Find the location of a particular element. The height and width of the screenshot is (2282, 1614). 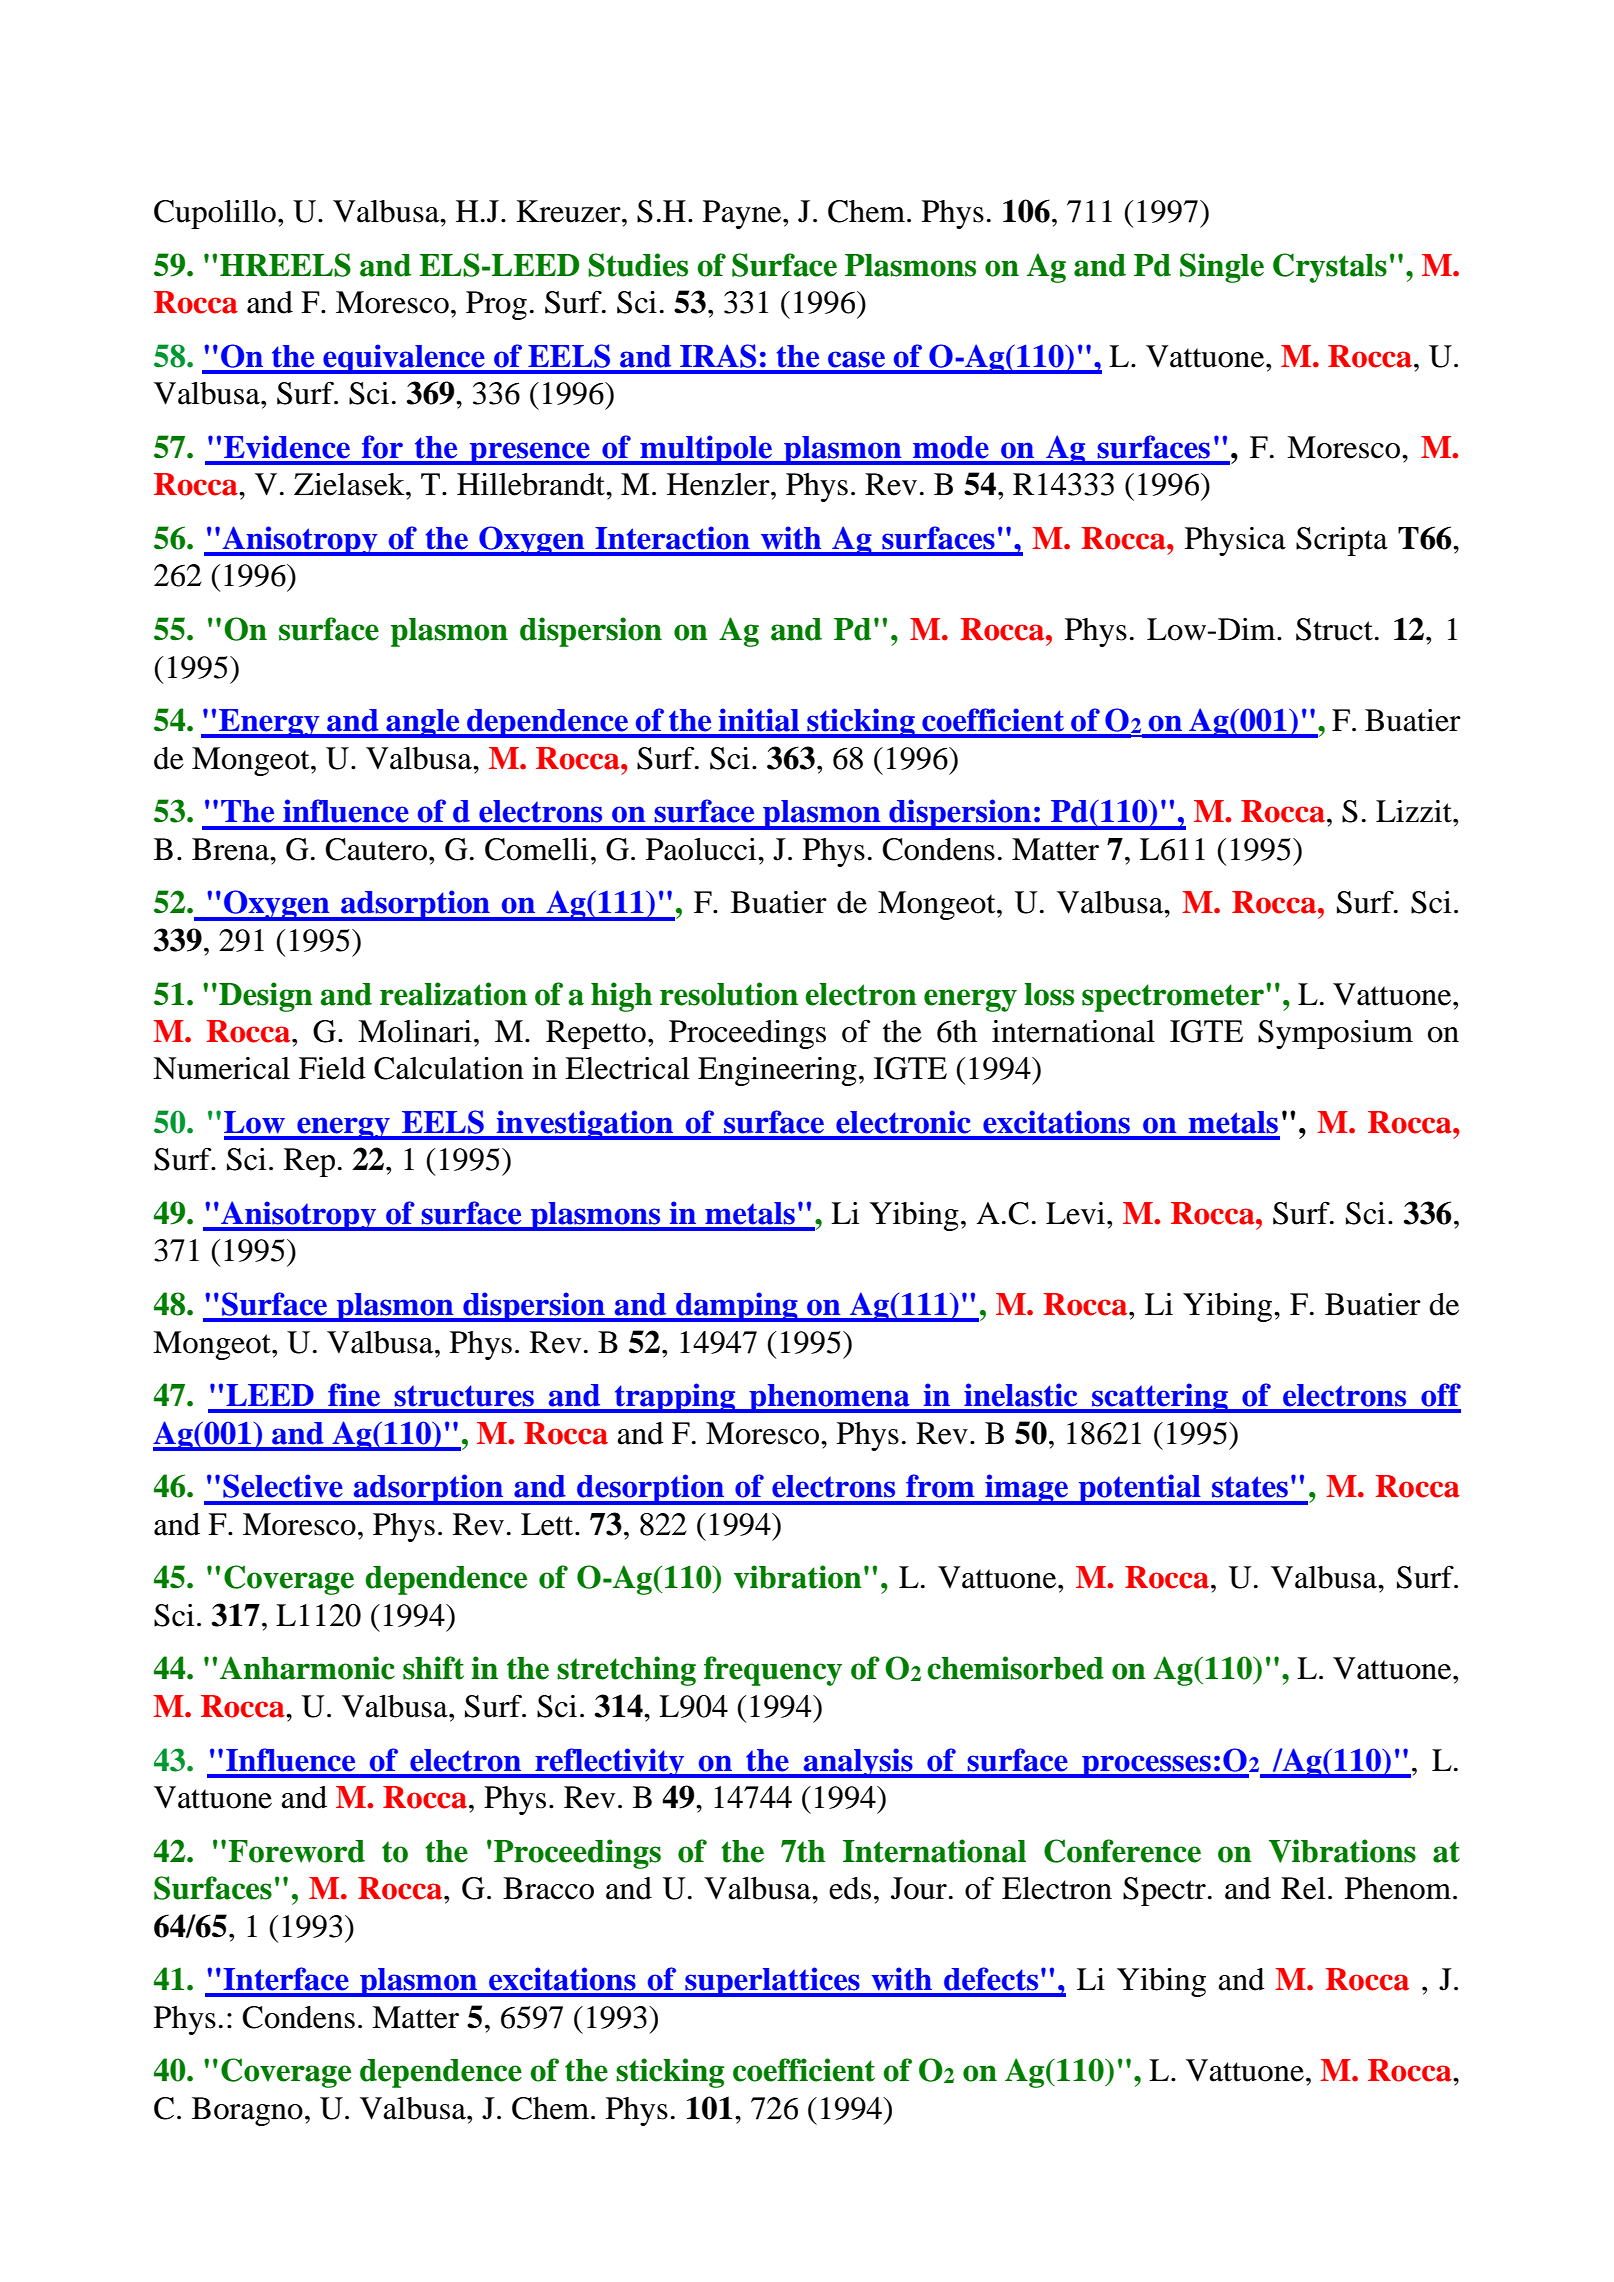

Selective is located at coordinates (283, 1486).
